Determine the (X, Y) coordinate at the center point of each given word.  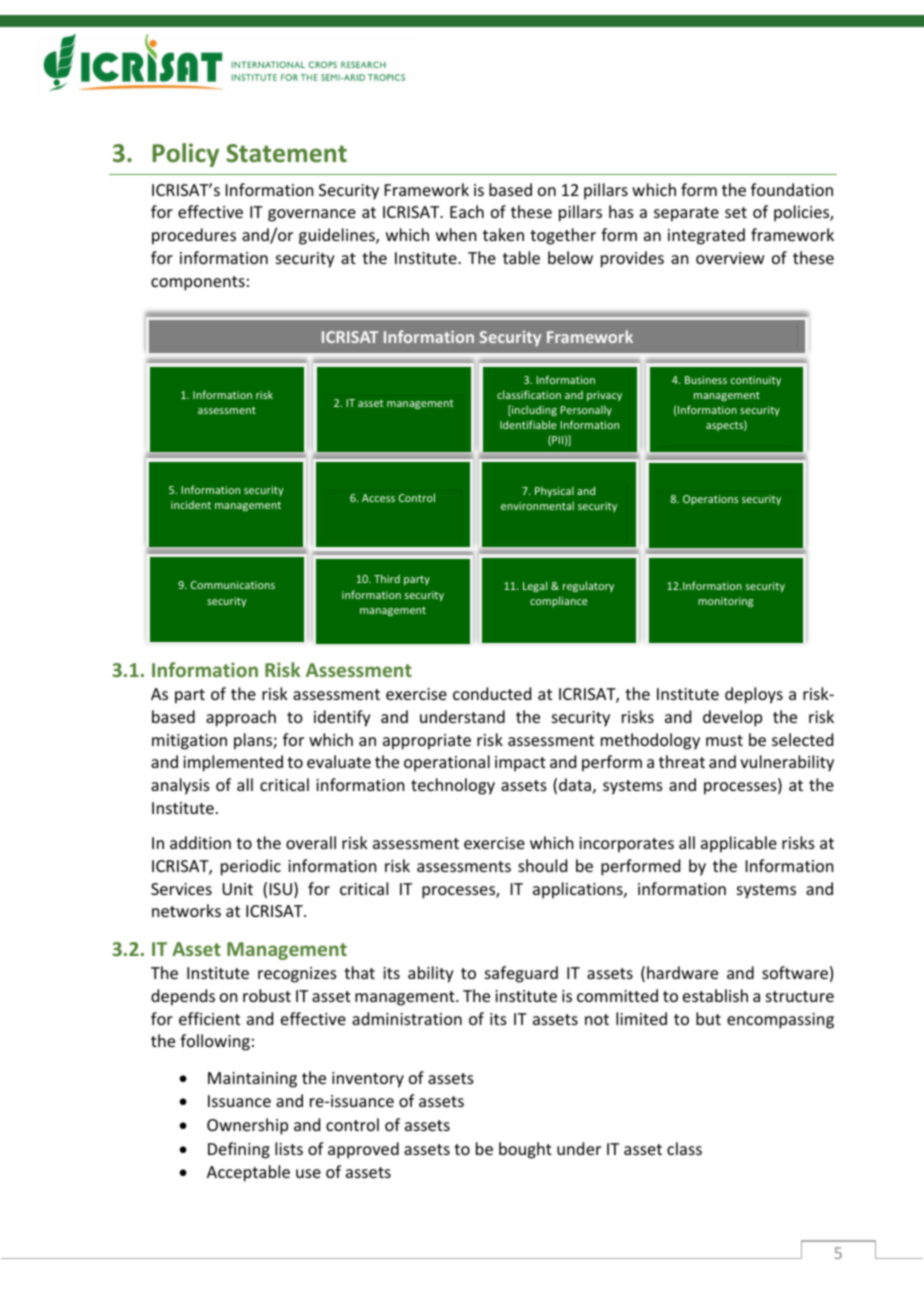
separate (686, 214)
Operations (710, 500)
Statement (286, 153)
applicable (739, 844)
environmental (537, 505)
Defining (239, 1150)
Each (467, 211)
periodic (251, 867)
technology (453, 786)
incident (191, 505)
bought (525, 1150)
